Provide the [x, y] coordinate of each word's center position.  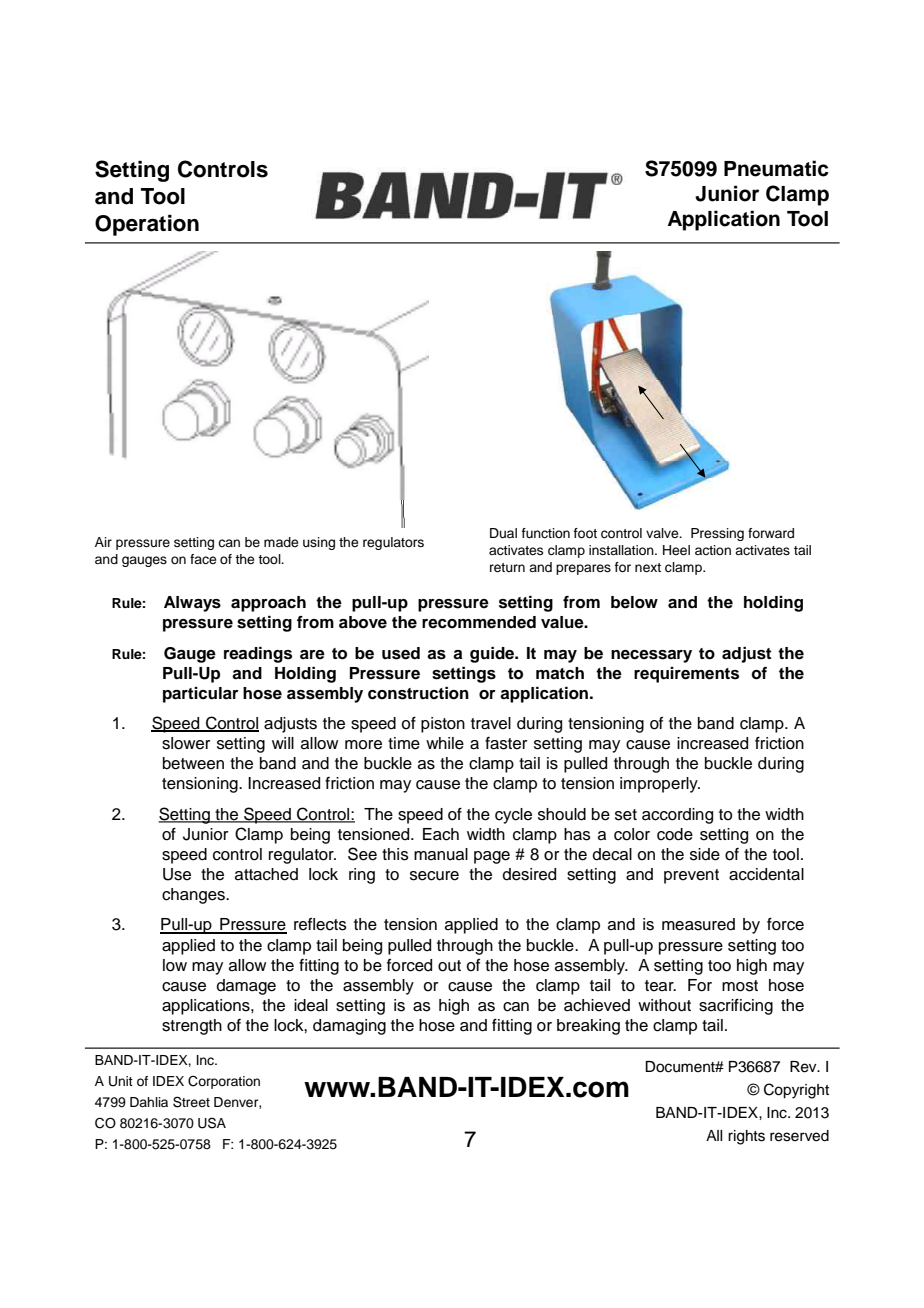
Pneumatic [776, 168]
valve [663, 533]
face [203, 559]
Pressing [717, 534]
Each [441, 834]
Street [191, 1102]
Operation [147, 225]
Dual [503, 533]
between [193, 763]
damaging [349, 1027]
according [677, 816]
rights [746, 1137]
